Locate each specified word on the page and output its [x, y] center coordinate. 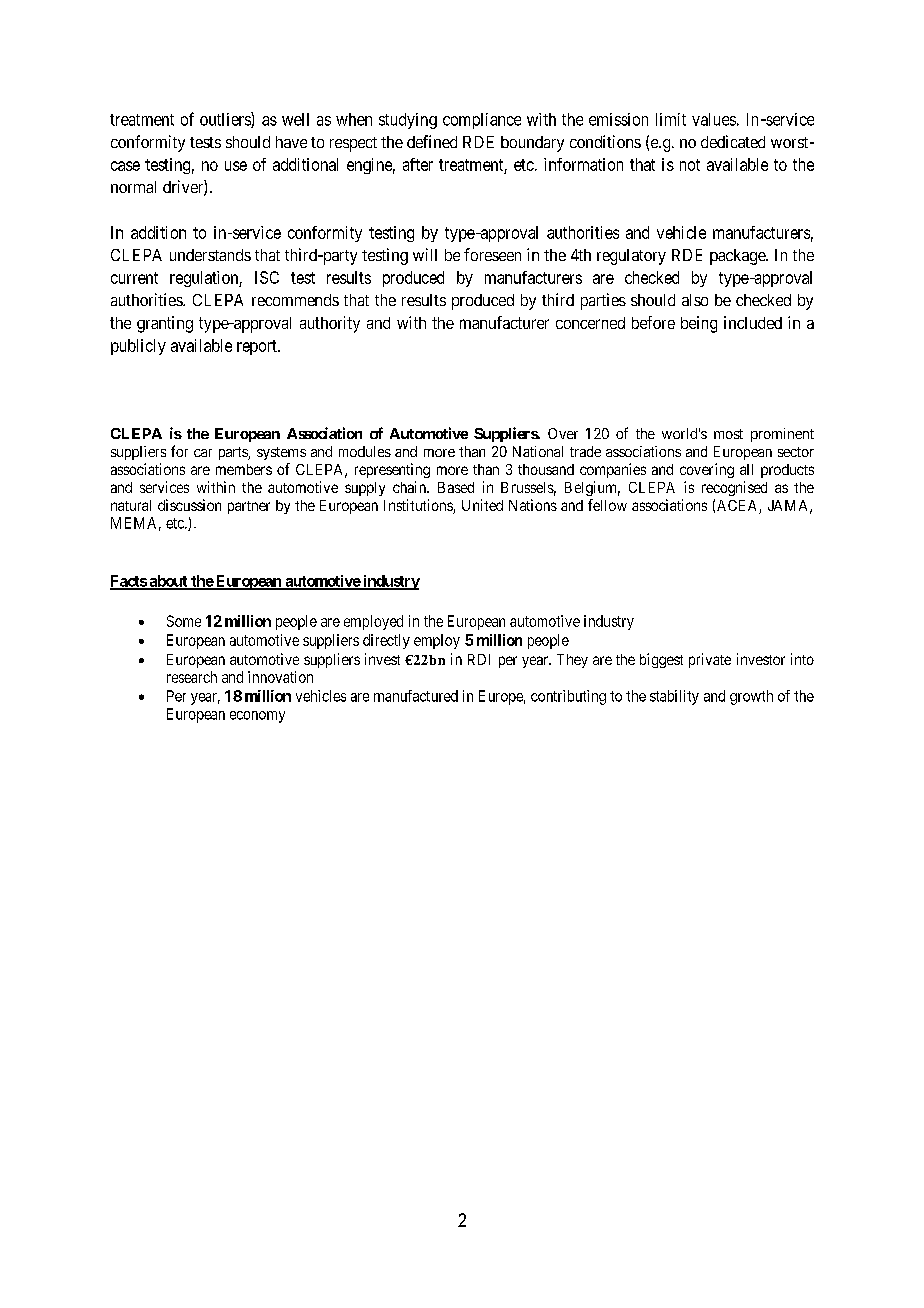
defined [432, 141]
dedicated [733, 141]
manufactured [416, 696]
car [203, 453]
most [728, 434]
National [538, 451]
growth [751, 697]
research [192, 677]
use [236, 166]
